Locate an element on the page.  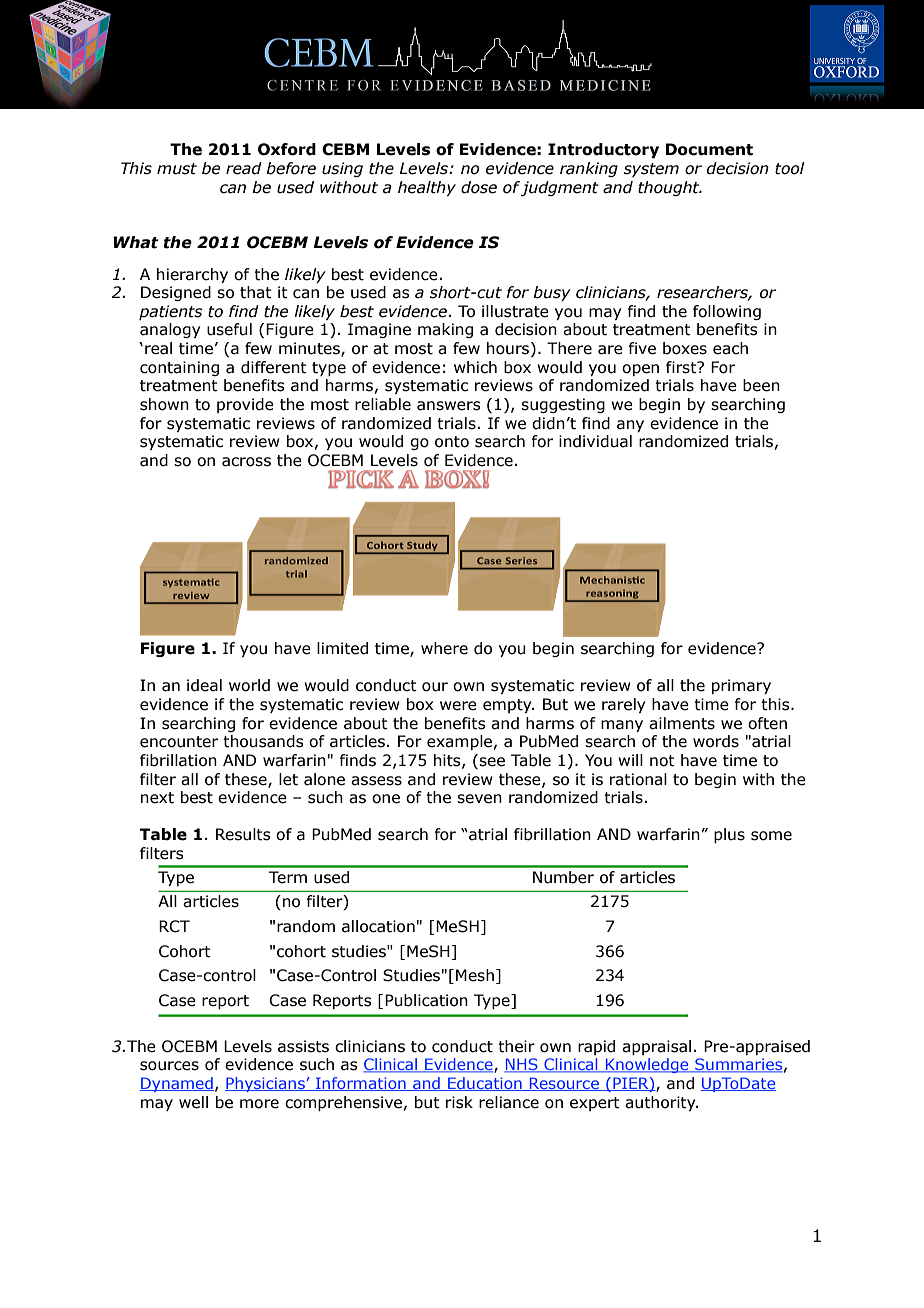
across is located at coordinates (246, 462).
